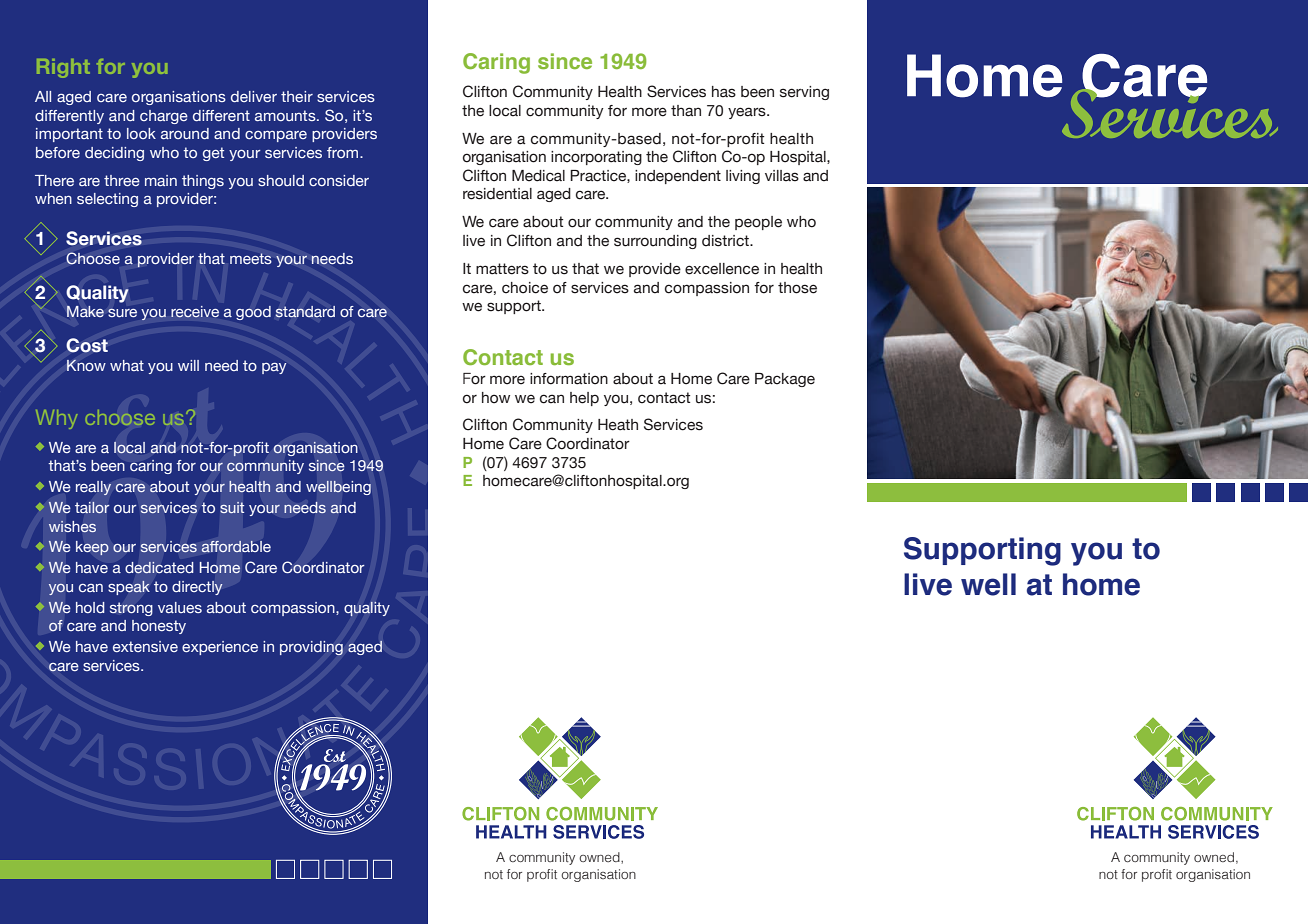 The image size is (1308, 924). Describe the element at coordinates (785, 380) in the screenshot. I see `Package` at that location.
